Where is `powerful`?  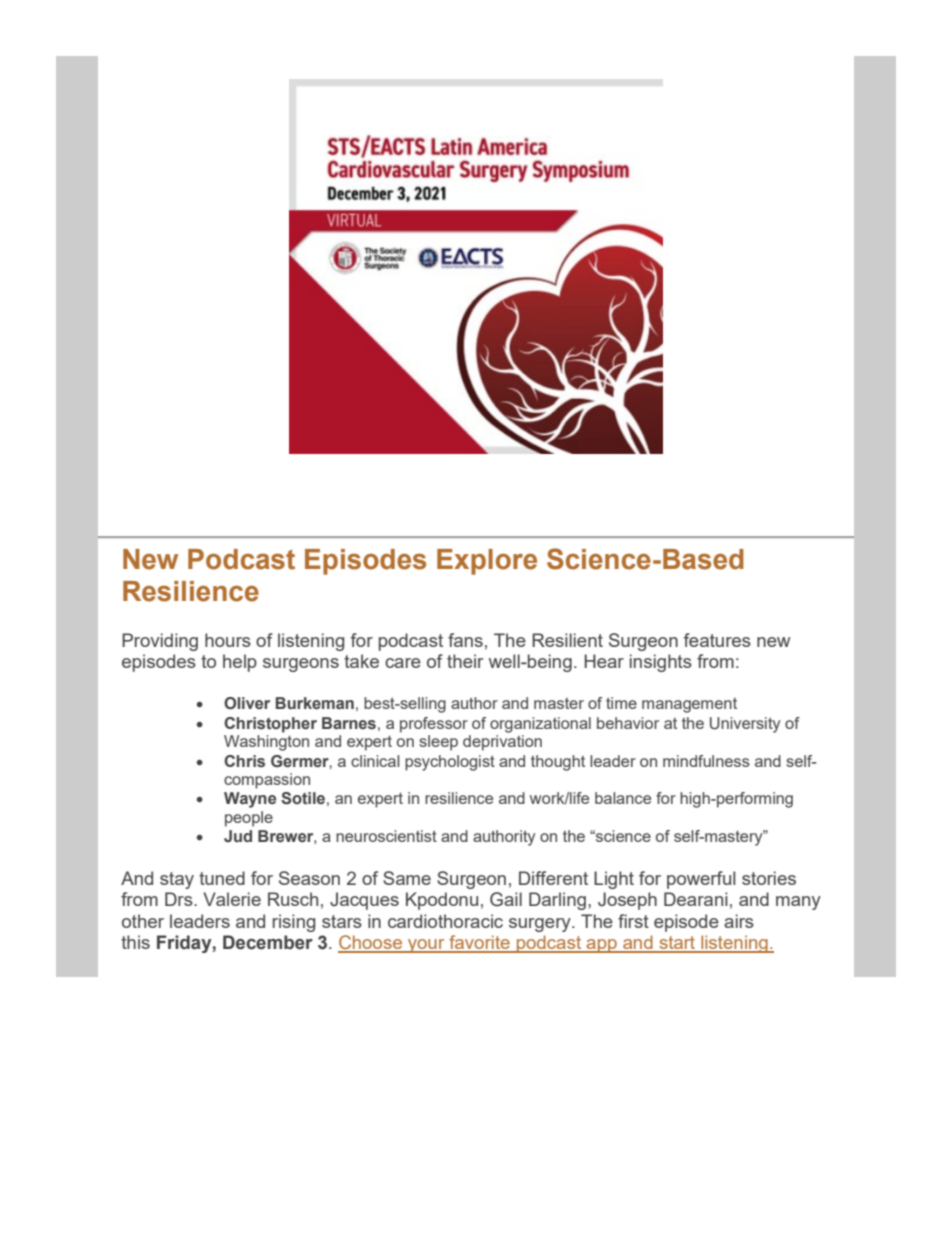
powerful is located at coordinates (701, 880).
